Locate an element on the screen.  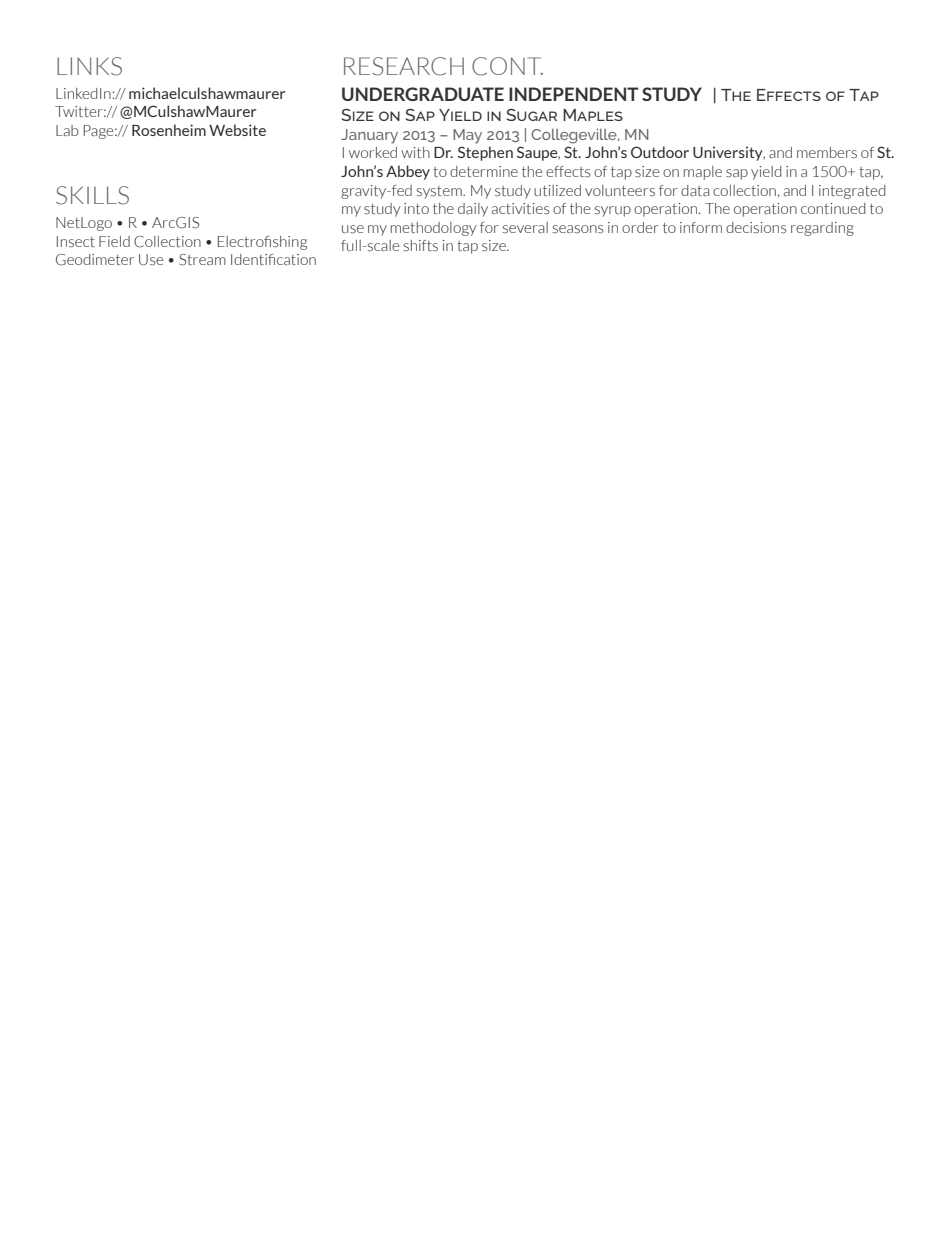
SKILLS is located at coordinates (92, 195).
